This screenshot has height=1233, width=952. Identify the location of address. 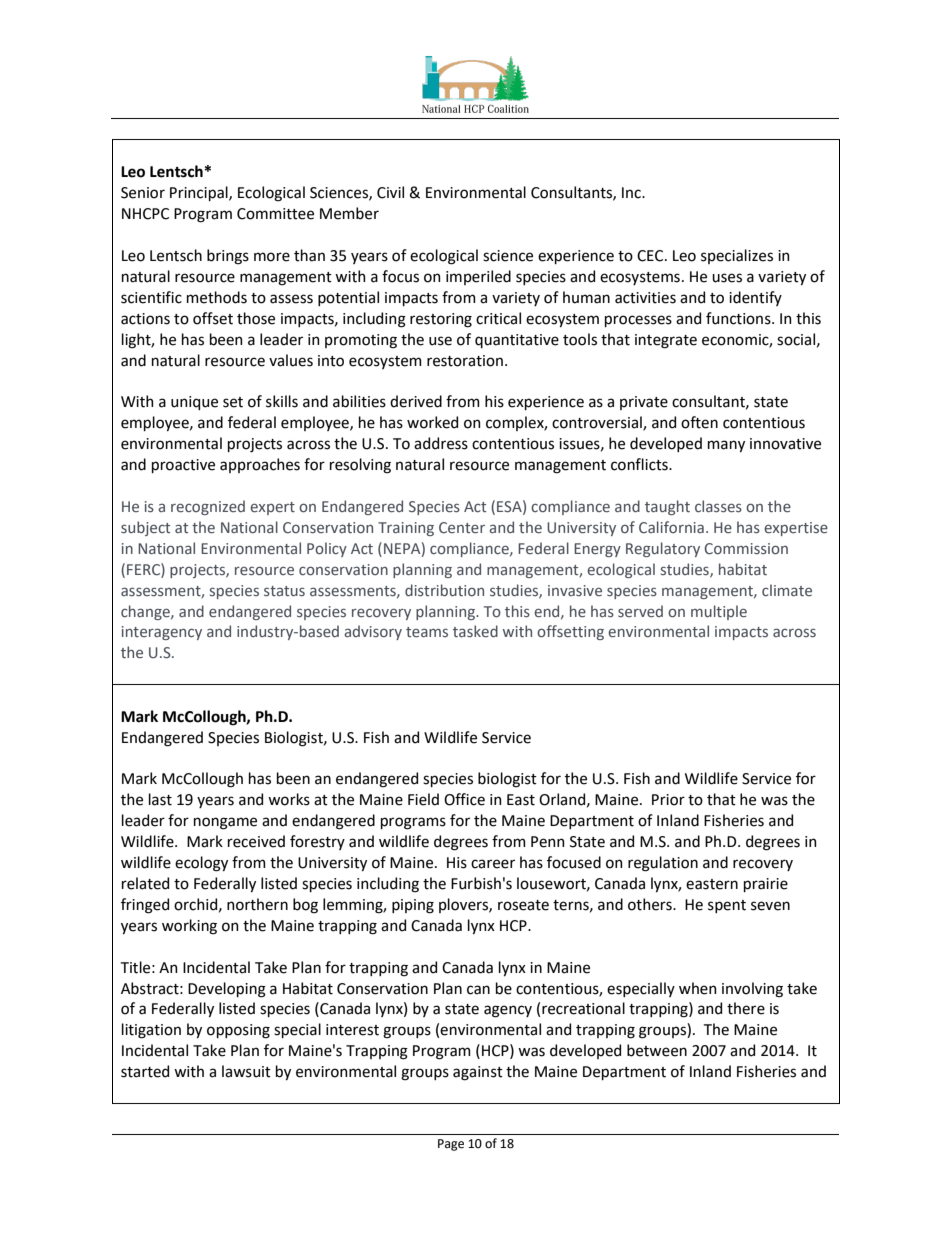
(441, 443).
